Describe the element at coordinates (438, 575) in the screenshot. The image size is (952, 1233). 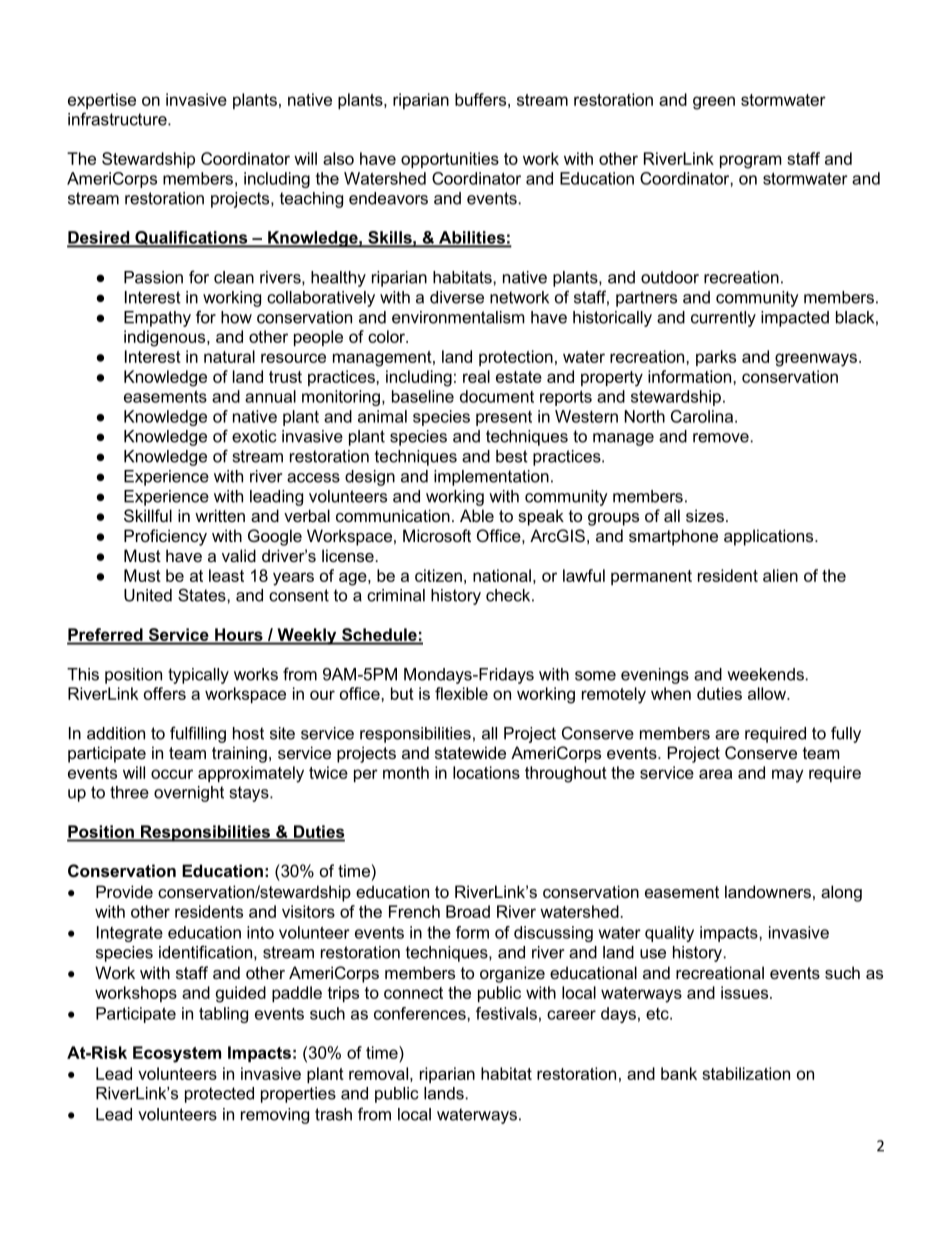
I see `citizen` at that location.
